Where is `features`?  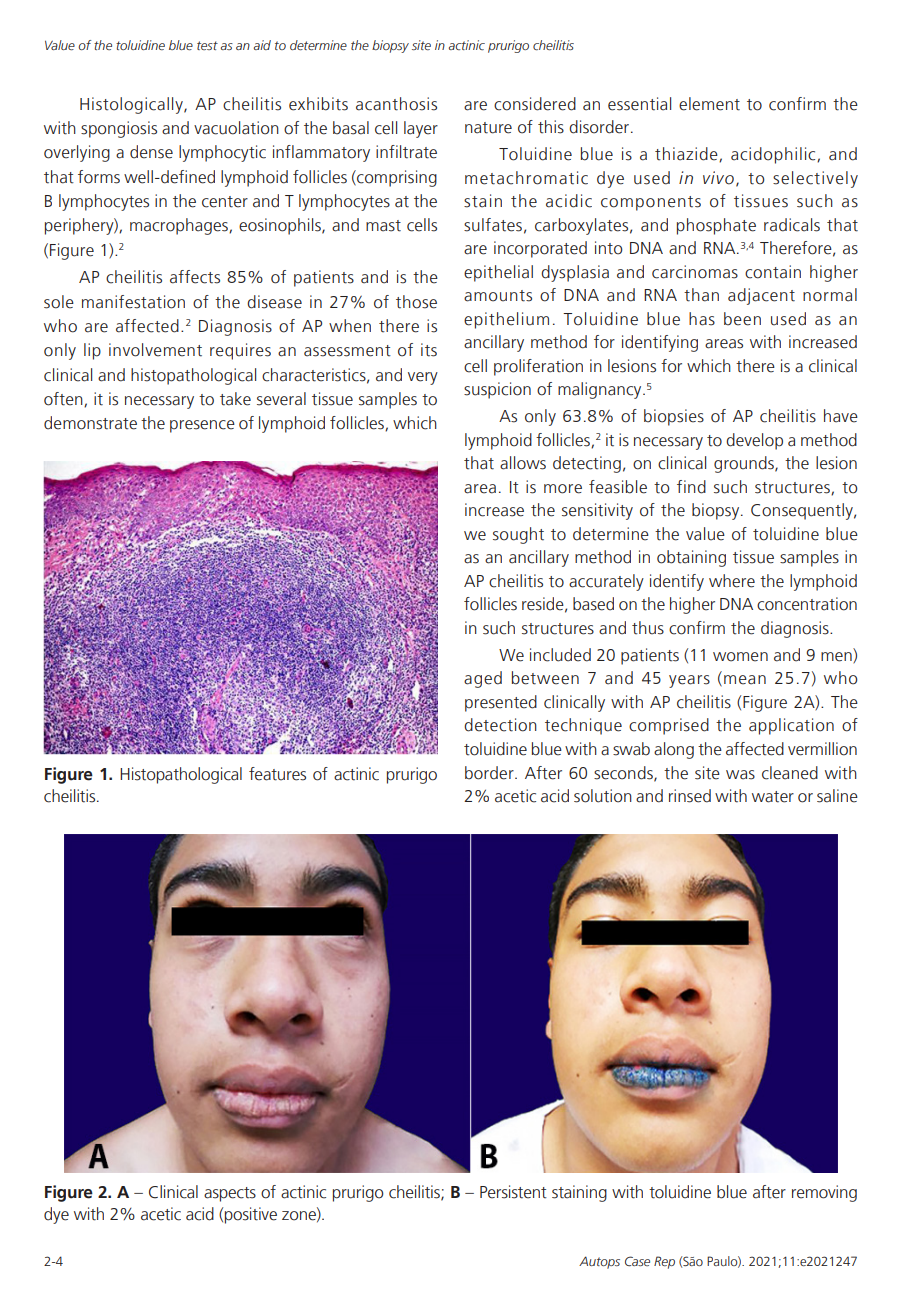 features is located at coordinates (277, 774).
